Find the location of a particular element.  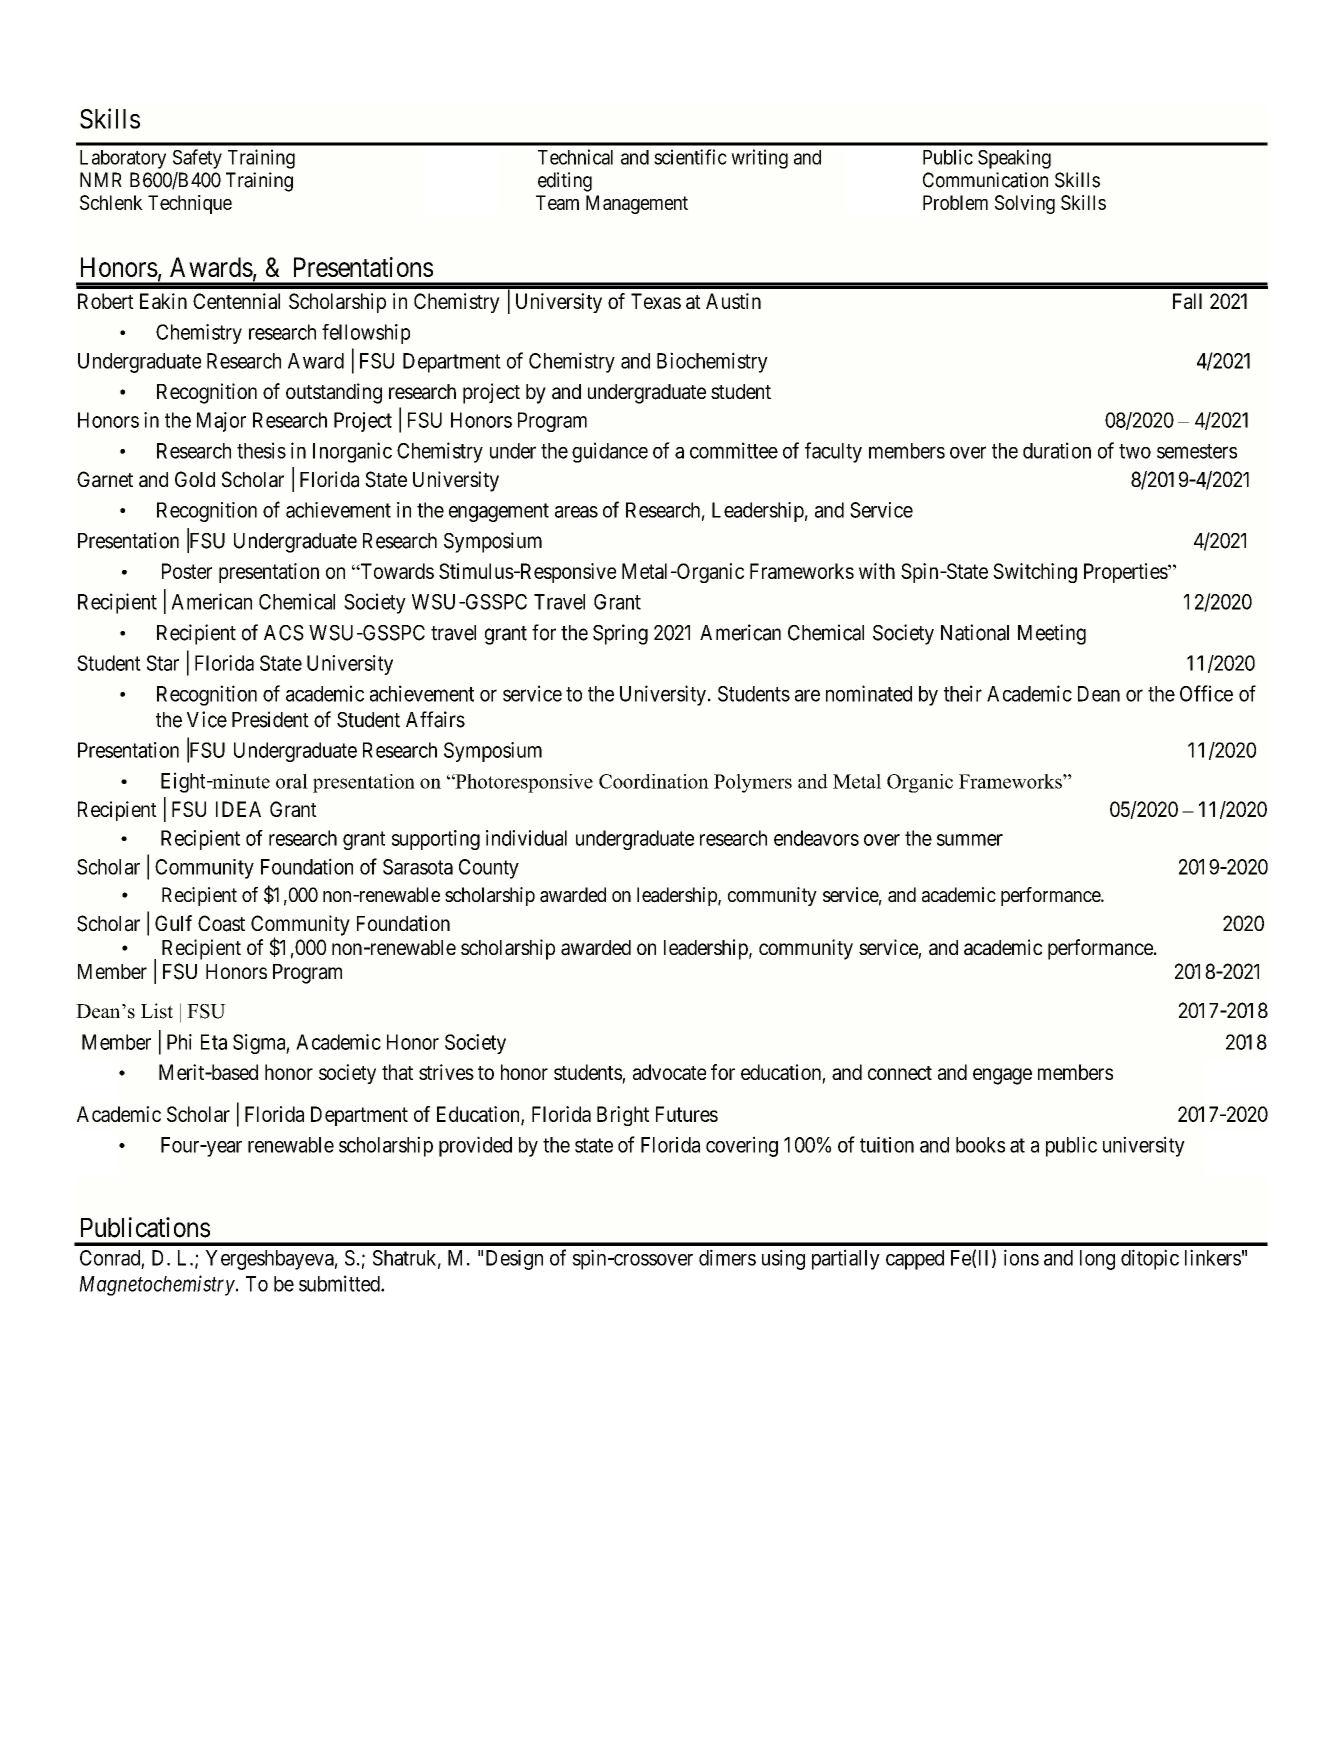

dimers is located at coordinates (727, 1257).
